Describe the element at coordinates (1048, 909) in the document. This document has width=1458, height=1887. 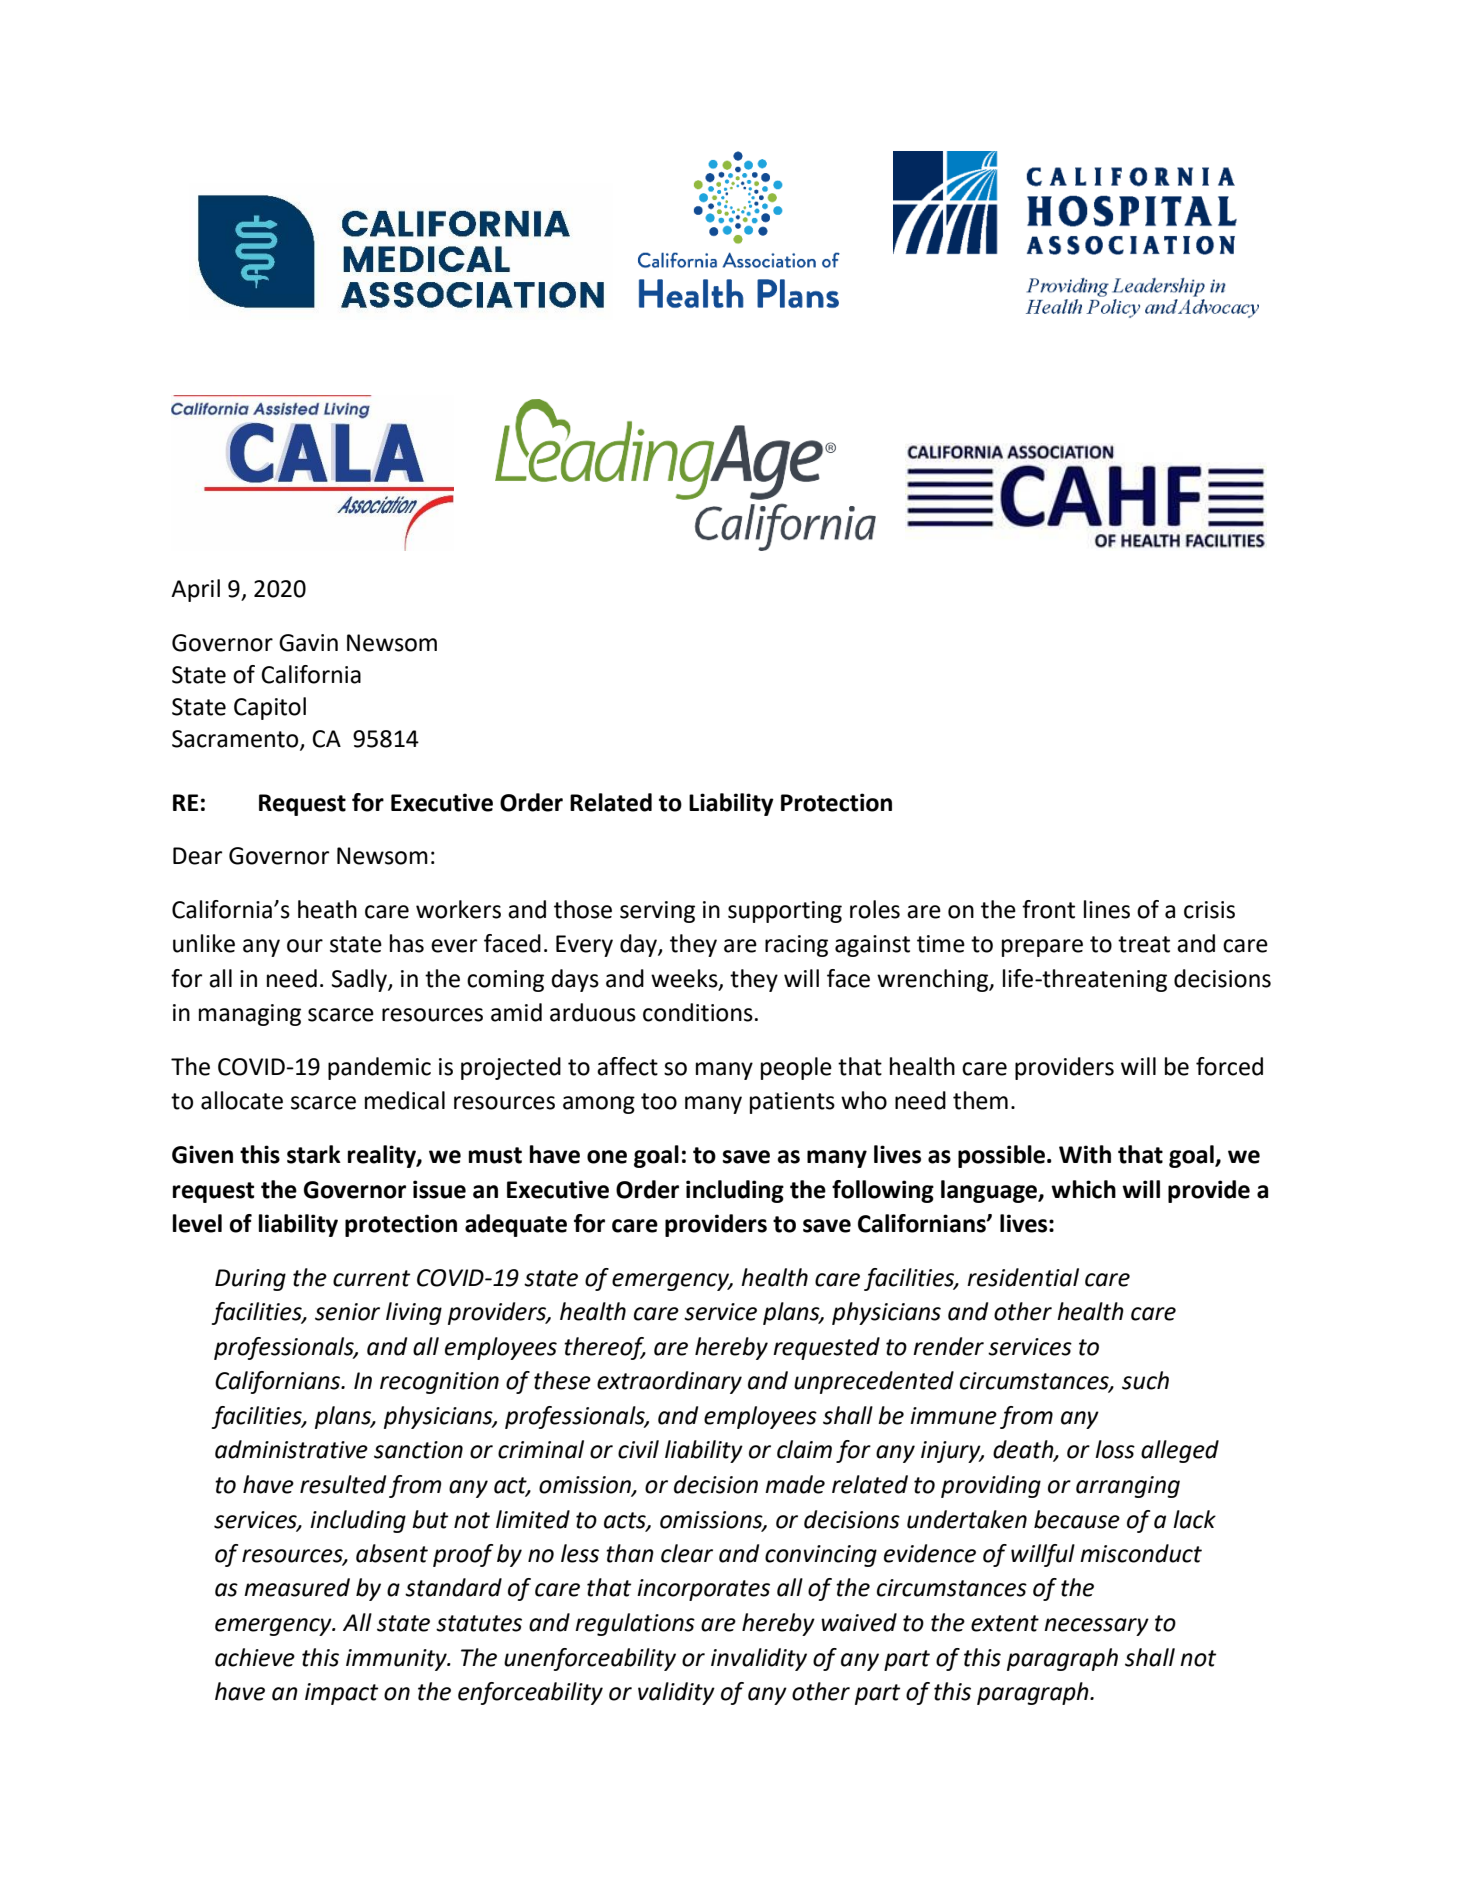
I see `front` at that location.
